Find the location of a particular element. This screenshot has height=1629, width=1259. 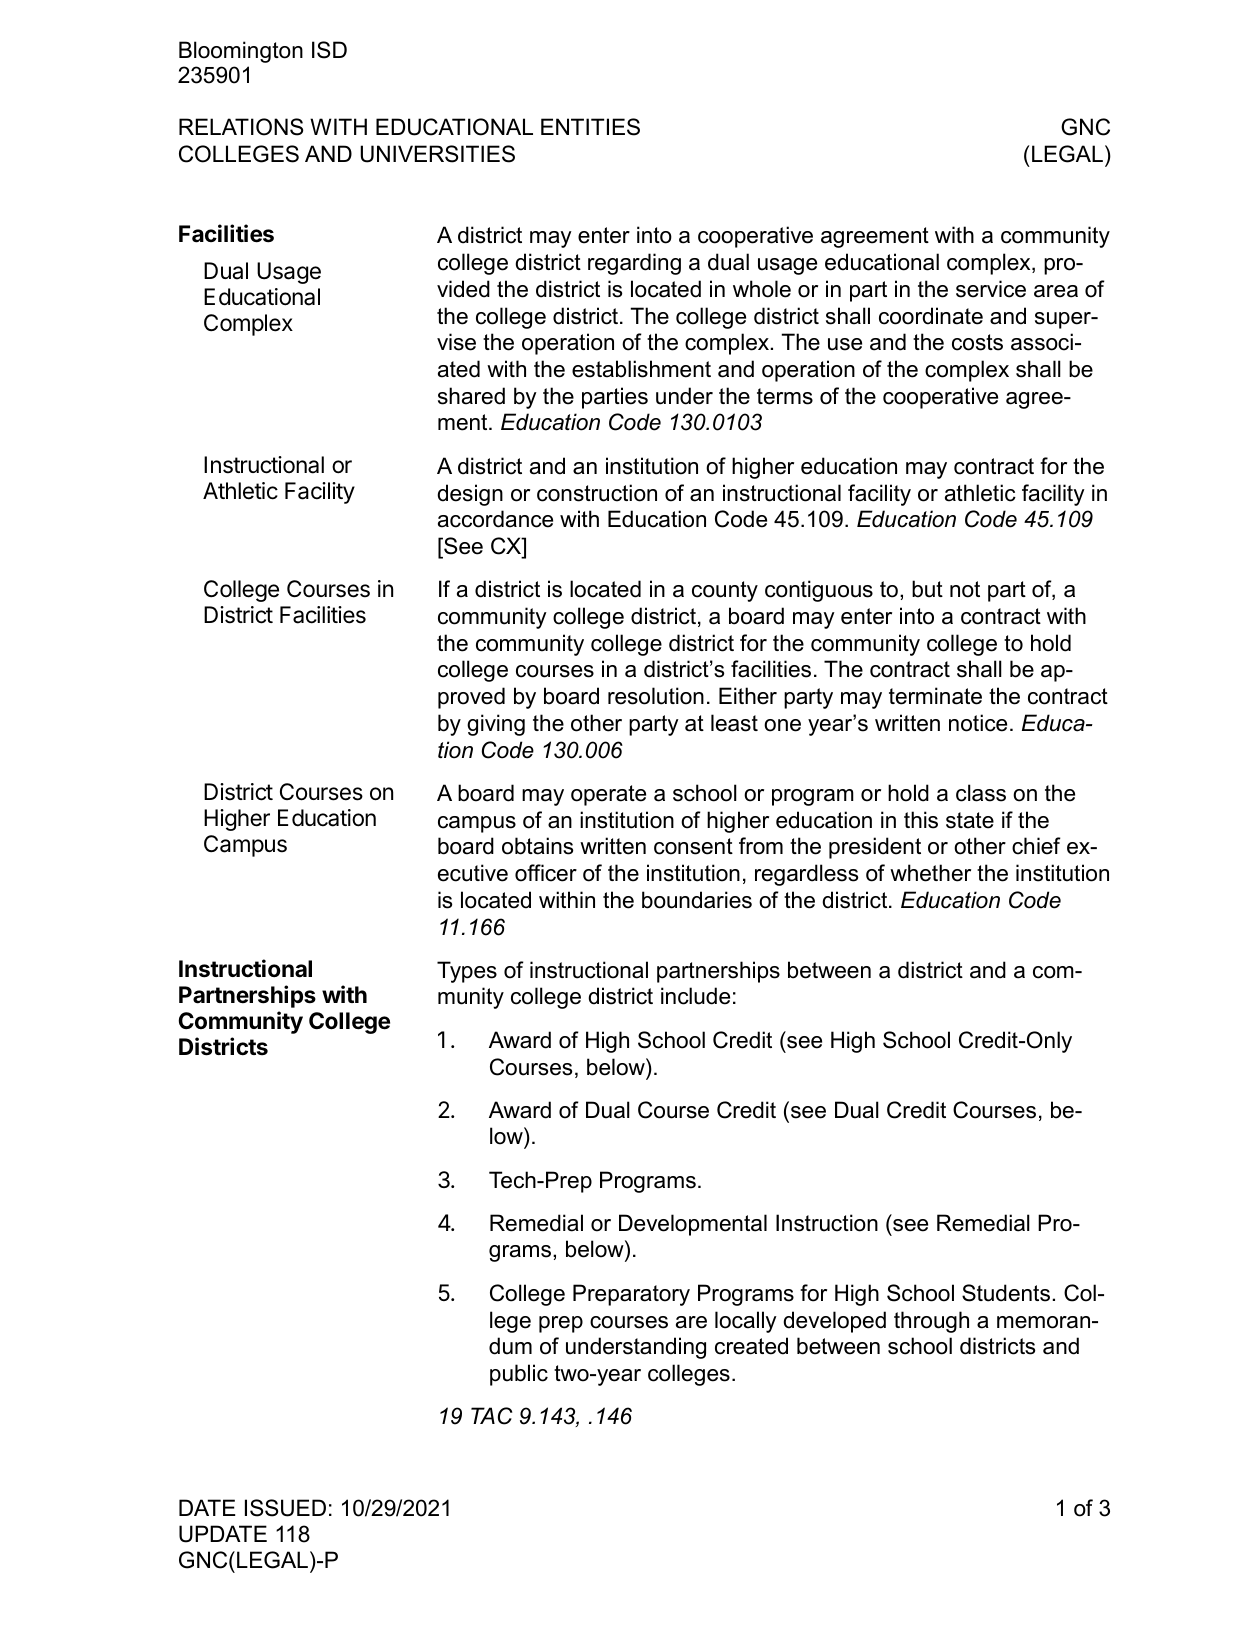

public is located at coordinates (519, 1375).
